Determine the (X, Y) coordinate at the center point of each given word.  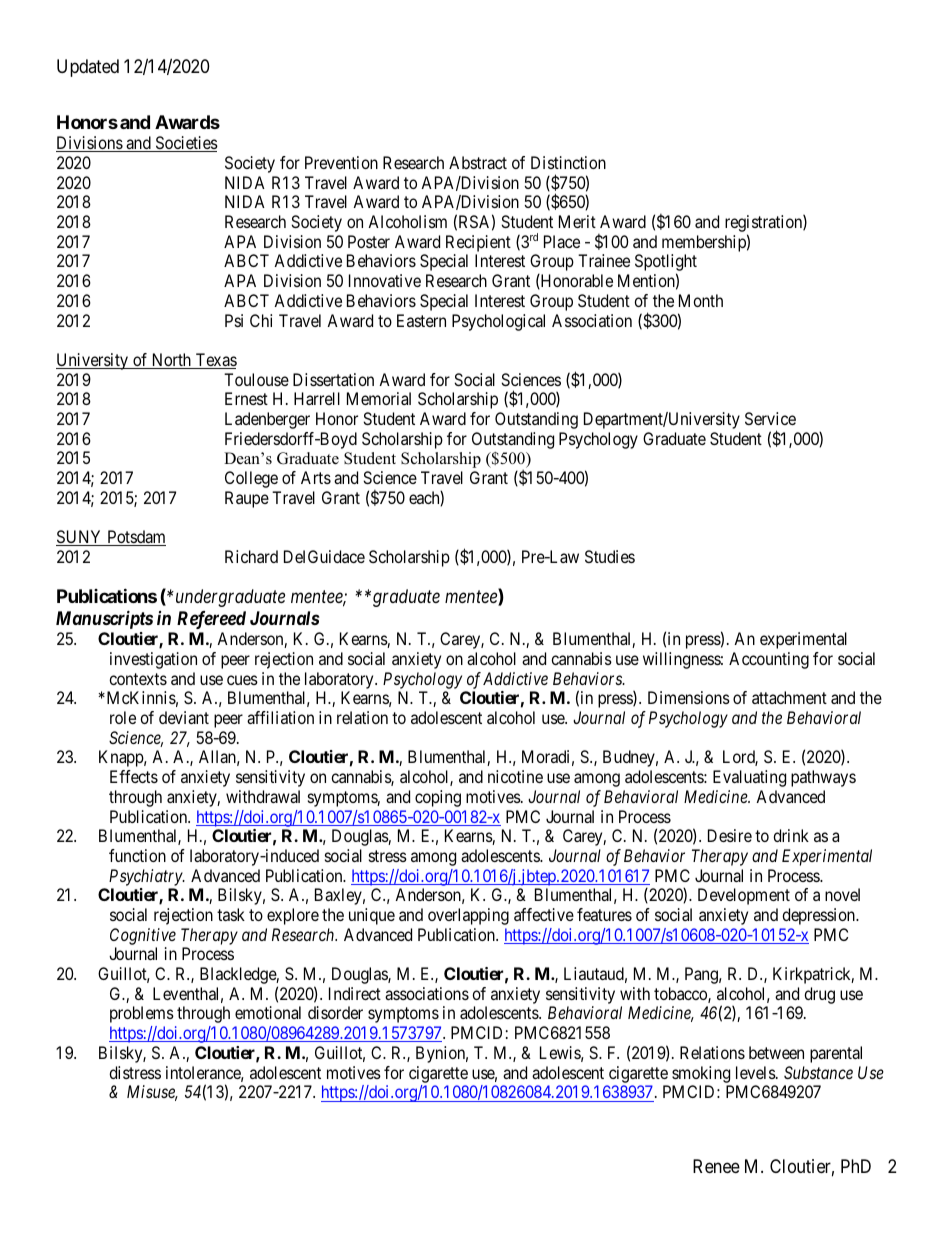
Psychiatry (146, 877)
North (171, 361)
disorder (335, 1012)
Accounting (769, 660)
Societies (185, 144)
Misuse (152, 1093)
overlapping (468, 916)
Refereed (211, 620)
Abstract (478, 162)
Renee (716, 1166)
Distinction (568, 162)
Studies (610, 556)
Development (744, 896)
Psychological (498, 322)
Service (770, 418)
